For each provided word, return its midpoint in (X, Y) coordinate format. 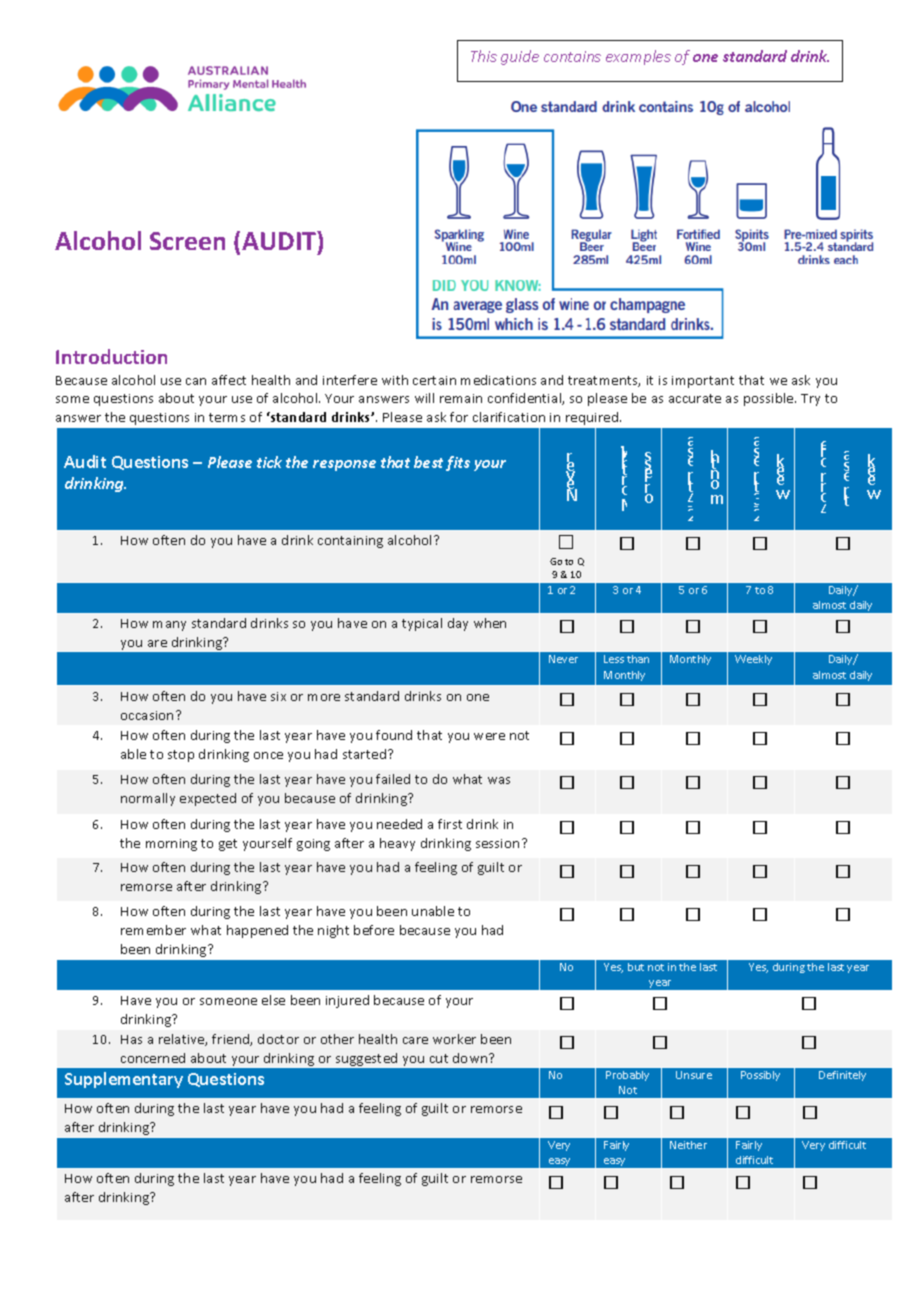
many (169, 626)
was (499, 780)
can (196, 381)
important (703, 382)
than (638, 659)
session (497, 843)
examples (638, 57)
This (484, 56)
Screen (187, 241)
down (471, 1058)
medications (498, 380)
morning (171, 845)
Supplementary (124, 1080)
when (490, 623)
